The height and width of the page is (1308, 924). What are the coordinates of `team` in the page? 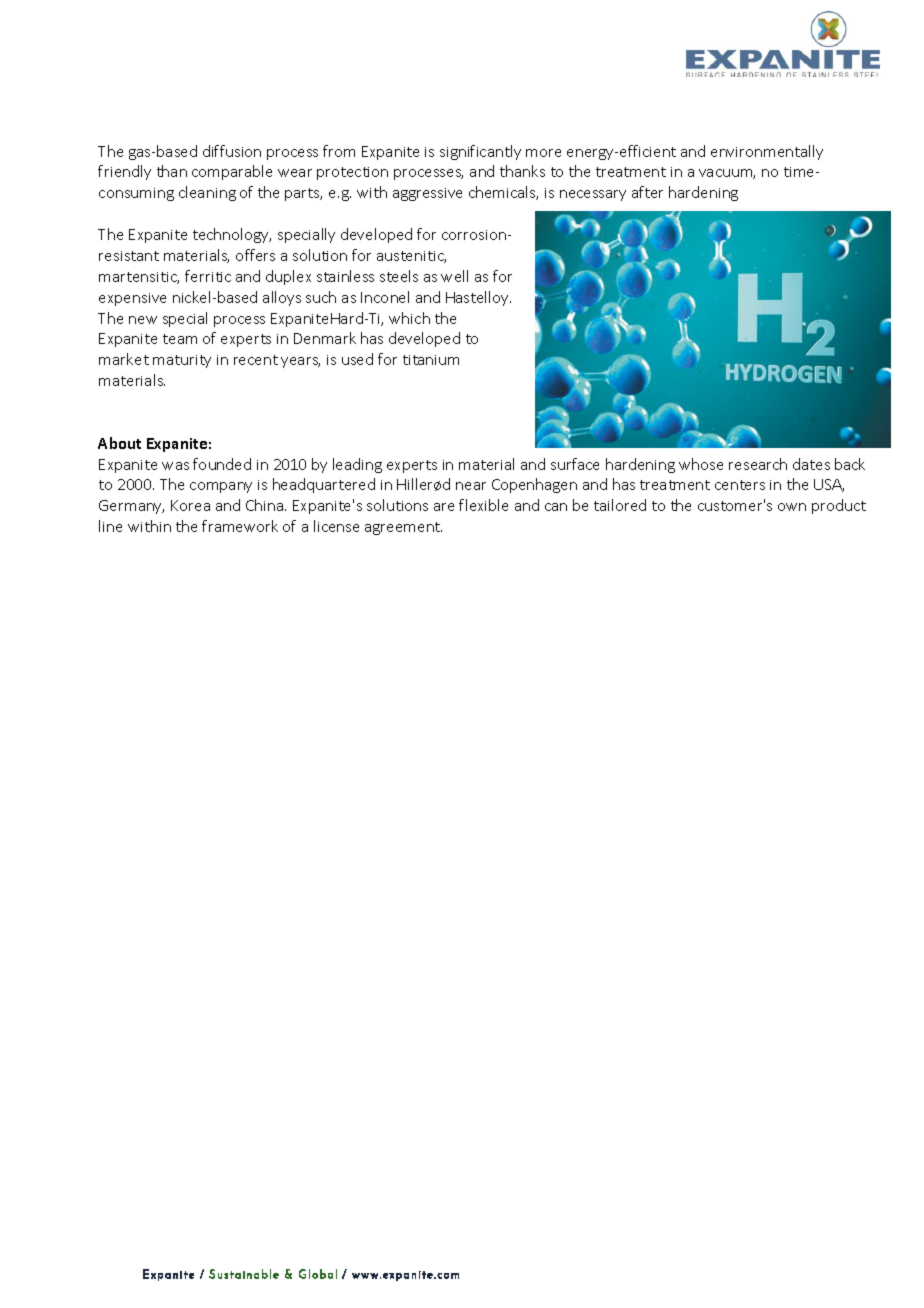 It's located at (180, 339).
